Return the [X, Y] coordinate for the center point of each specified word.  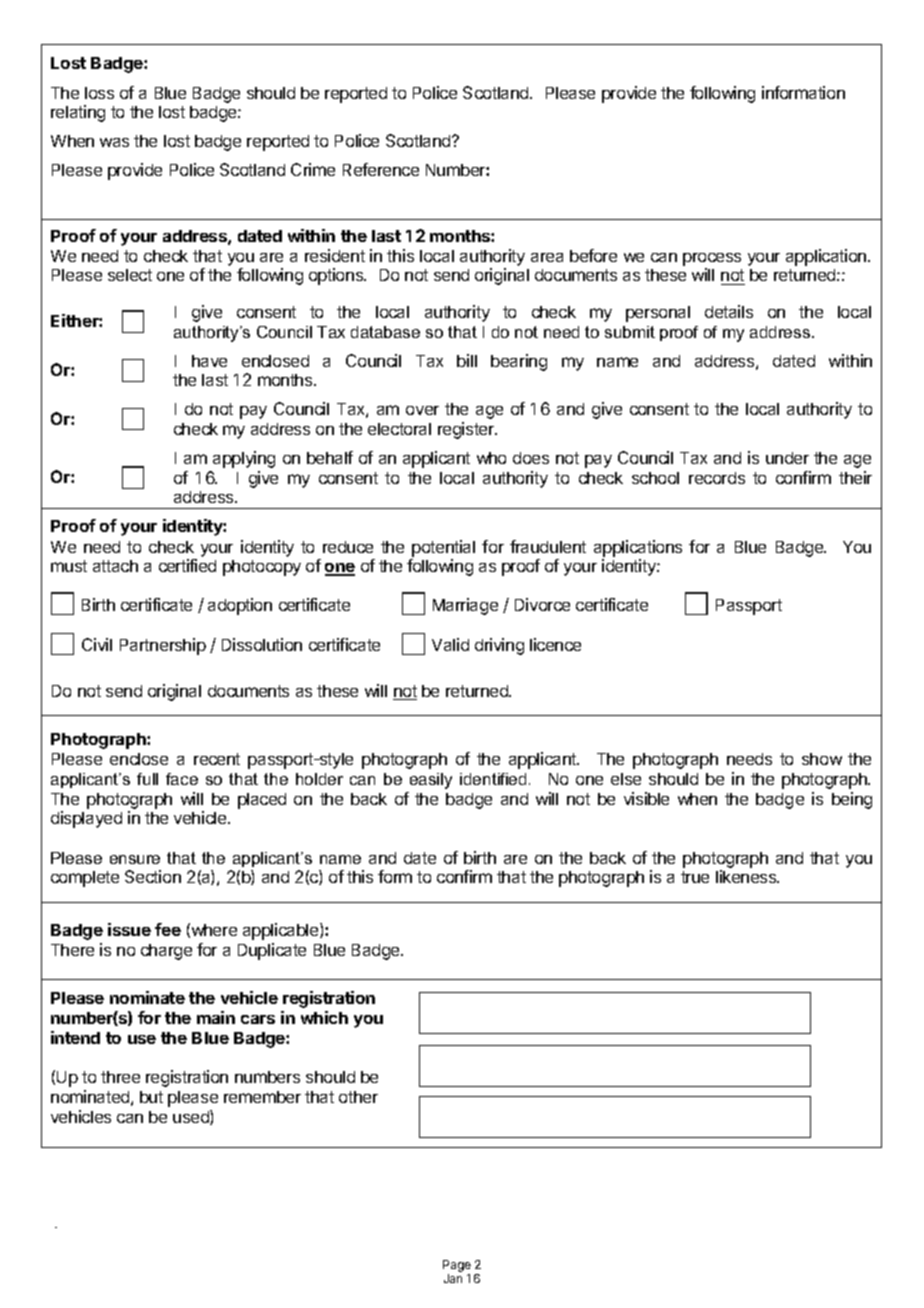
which [324, 1017]
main [216, 1017]
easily [431, 781]
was [114, 142]
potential [443, 548]
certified [187, 565]
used [192, 1117]
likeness [747, 876]
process [712, 261]
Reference [381, 169]
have [209, 361]
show [822, 759]
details [729, 311]
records [717, 478]
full [147, 779]
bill [467, 360]
